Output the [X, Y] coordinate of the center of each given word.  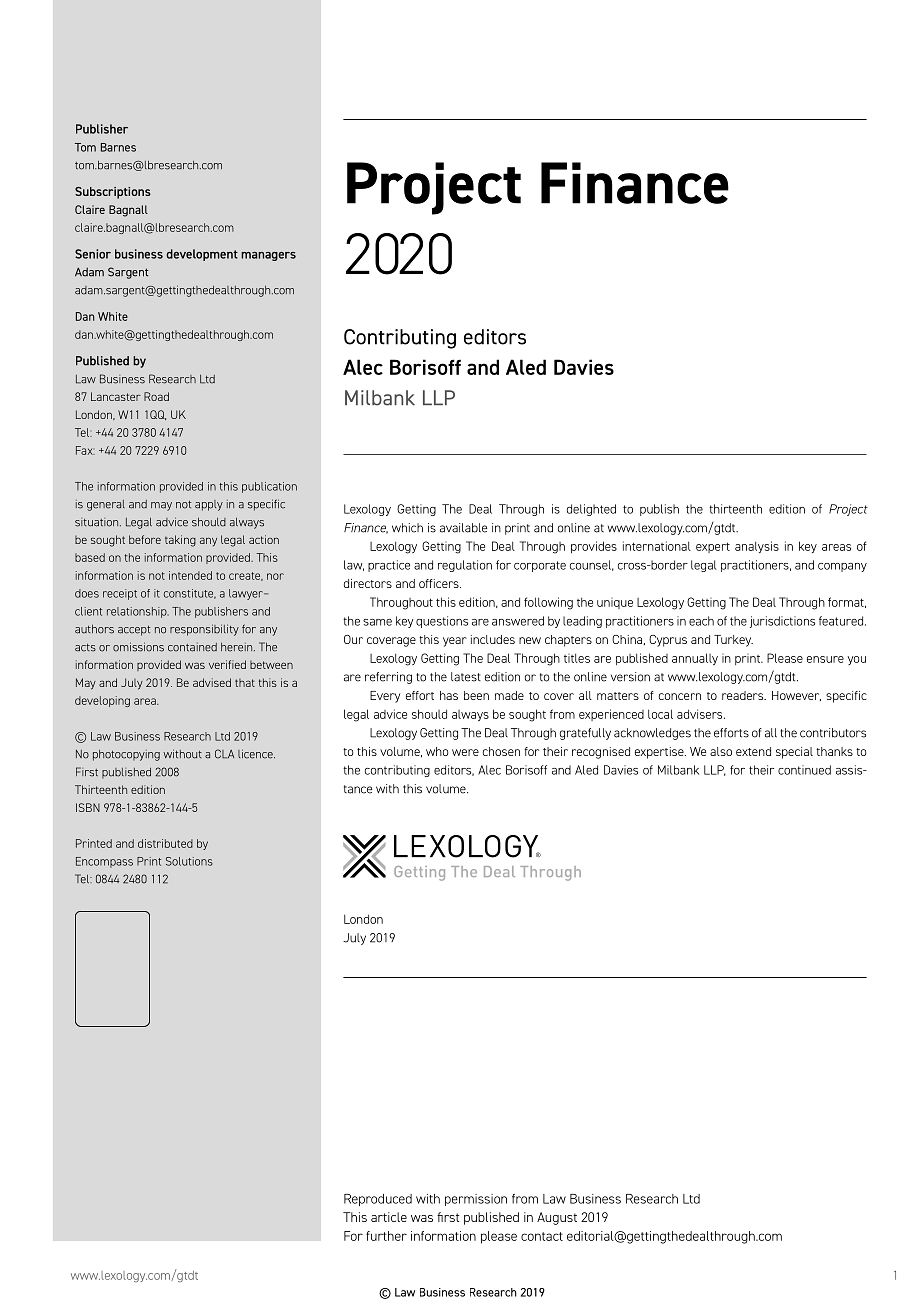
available [463, 528]
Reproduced [378, 1200]
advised [212, 682]
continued [804, 770]
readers [744, 695]
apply [209, 505]
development [202, 255]
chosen [501, 751]
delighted [591, 510]
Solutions [189, 861]
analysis [757, 547]
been [476, 695]
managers [268, 256]
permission [476, 1200]
